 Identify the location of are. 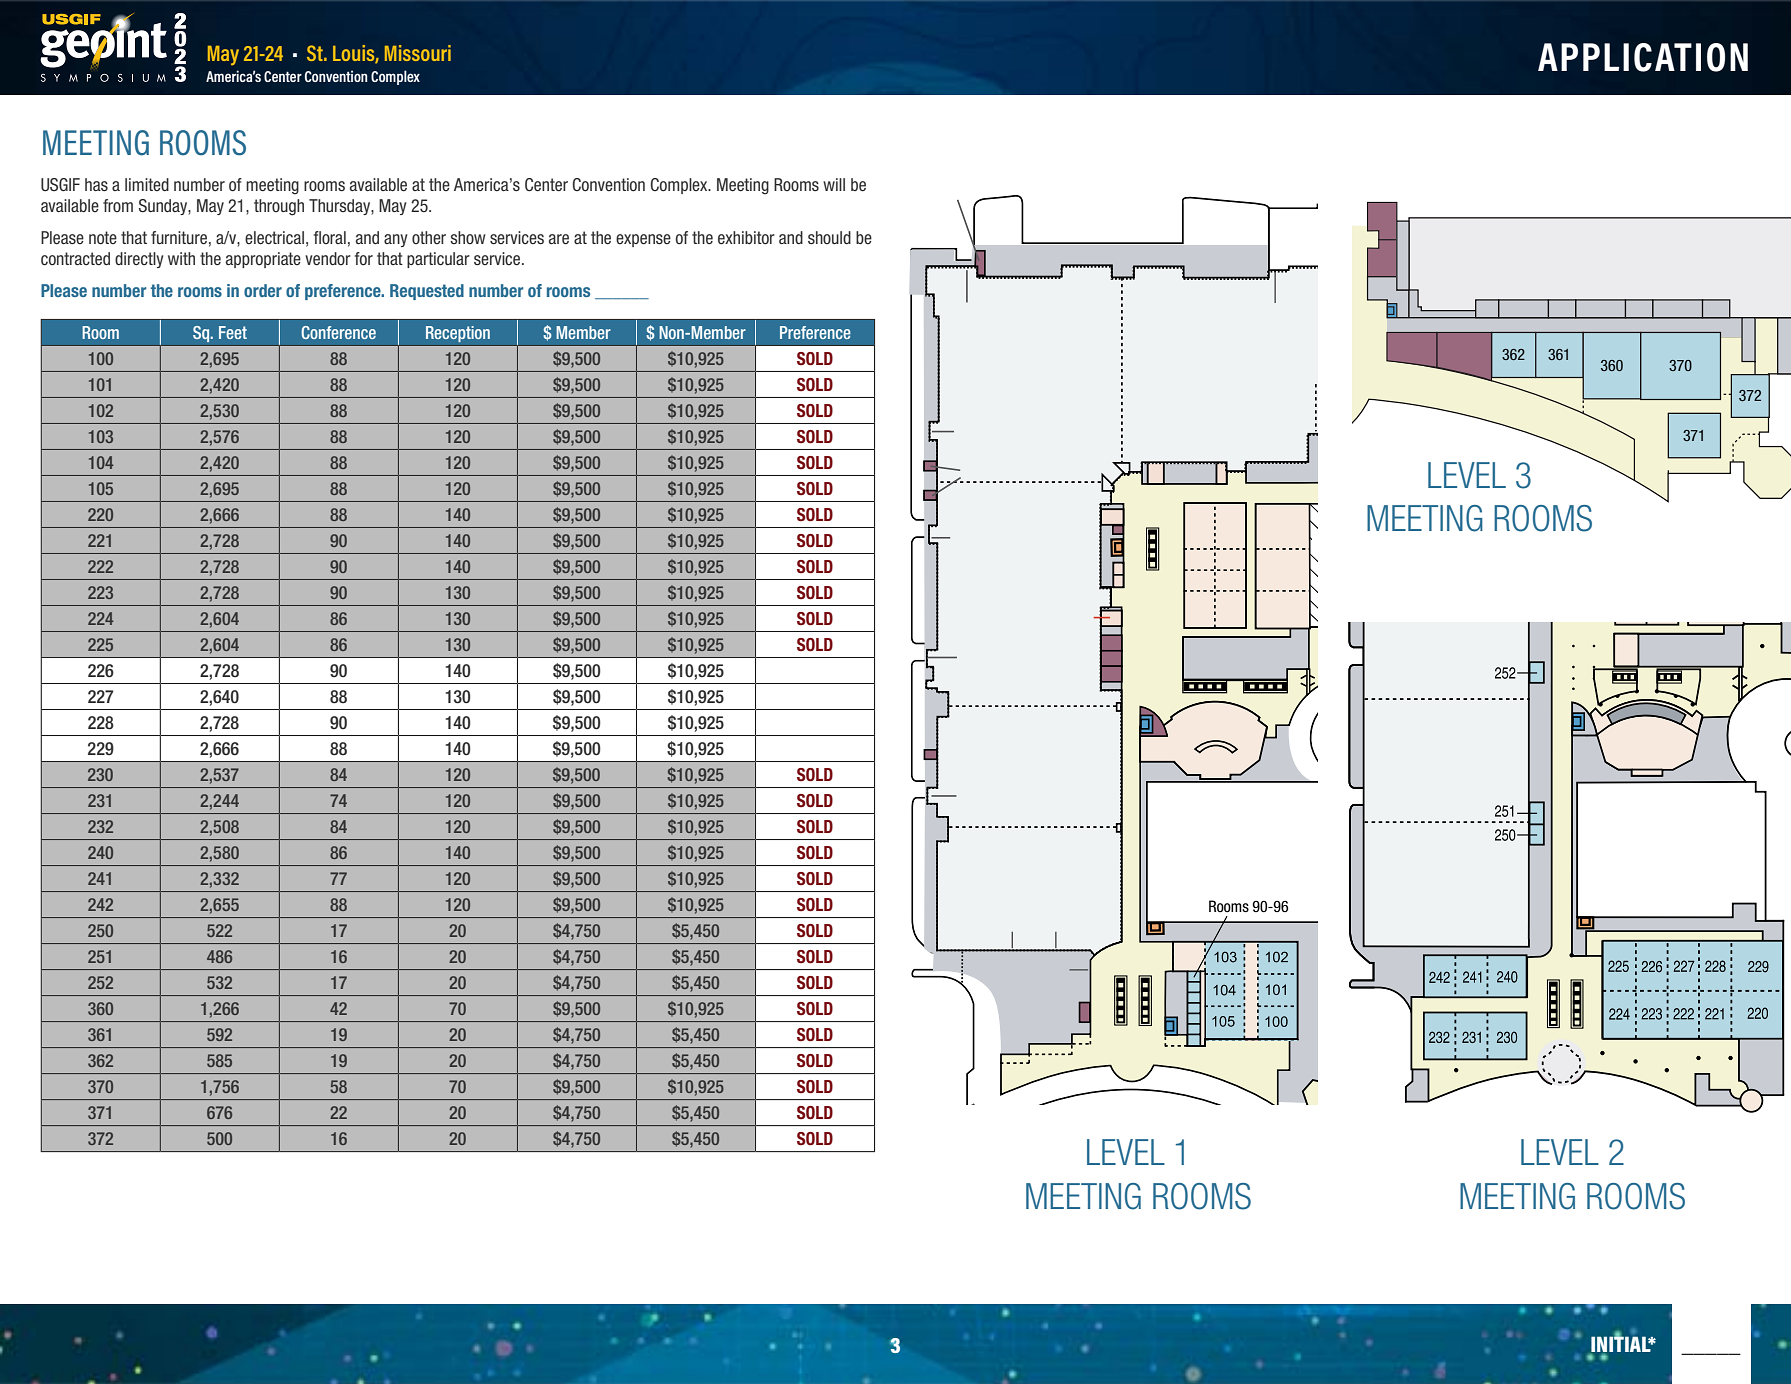
(559, 239).
